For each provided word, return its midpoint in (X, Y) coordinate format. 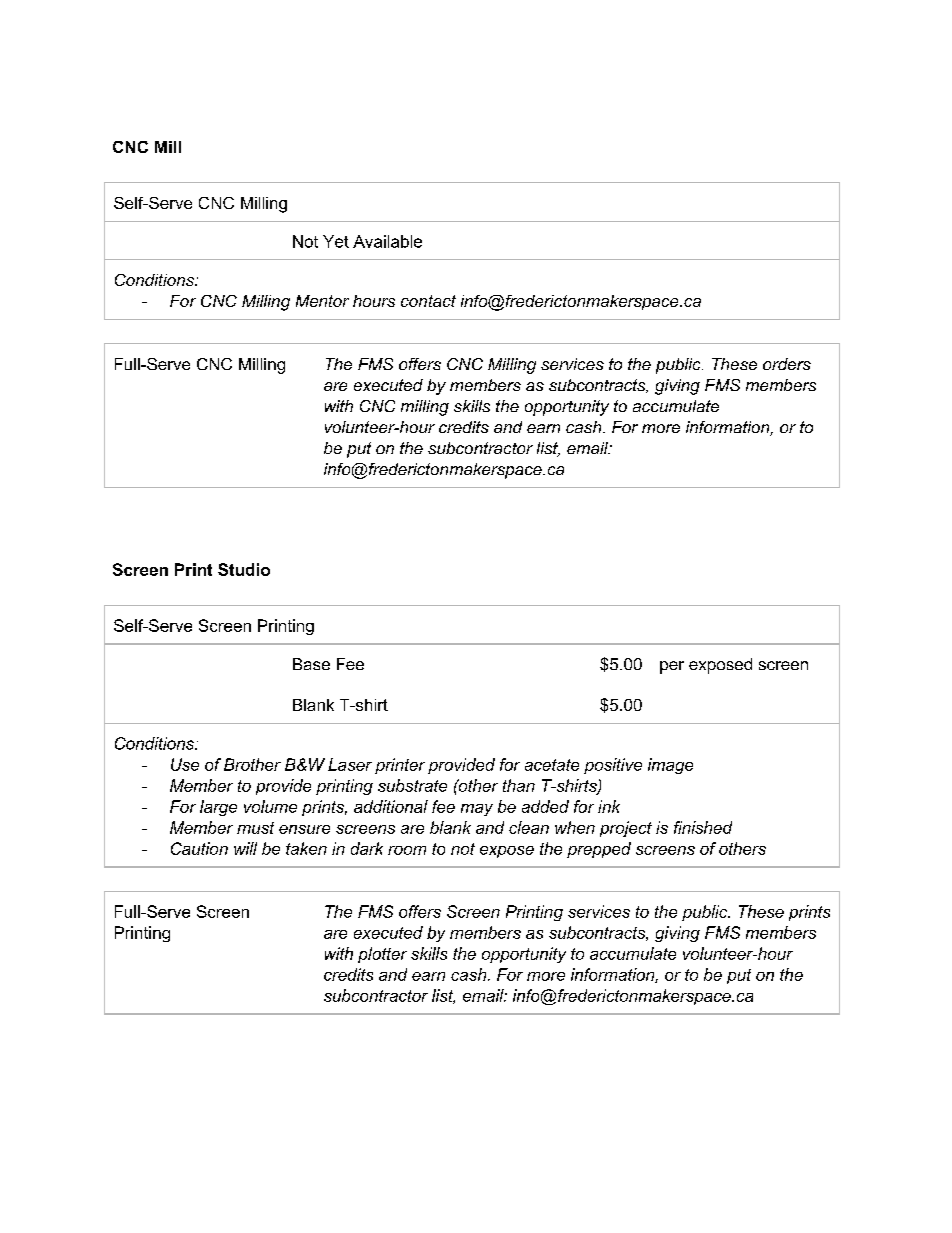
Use (185, 764)
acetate (552, 765)
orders (787, 364)
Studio (244, 569)
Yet (336, 241)
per (672, 667)
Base (311, 664)
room (407, 850)
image (670, 766)
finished (703, 827)
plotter (382, 955)
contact (428, 301)
